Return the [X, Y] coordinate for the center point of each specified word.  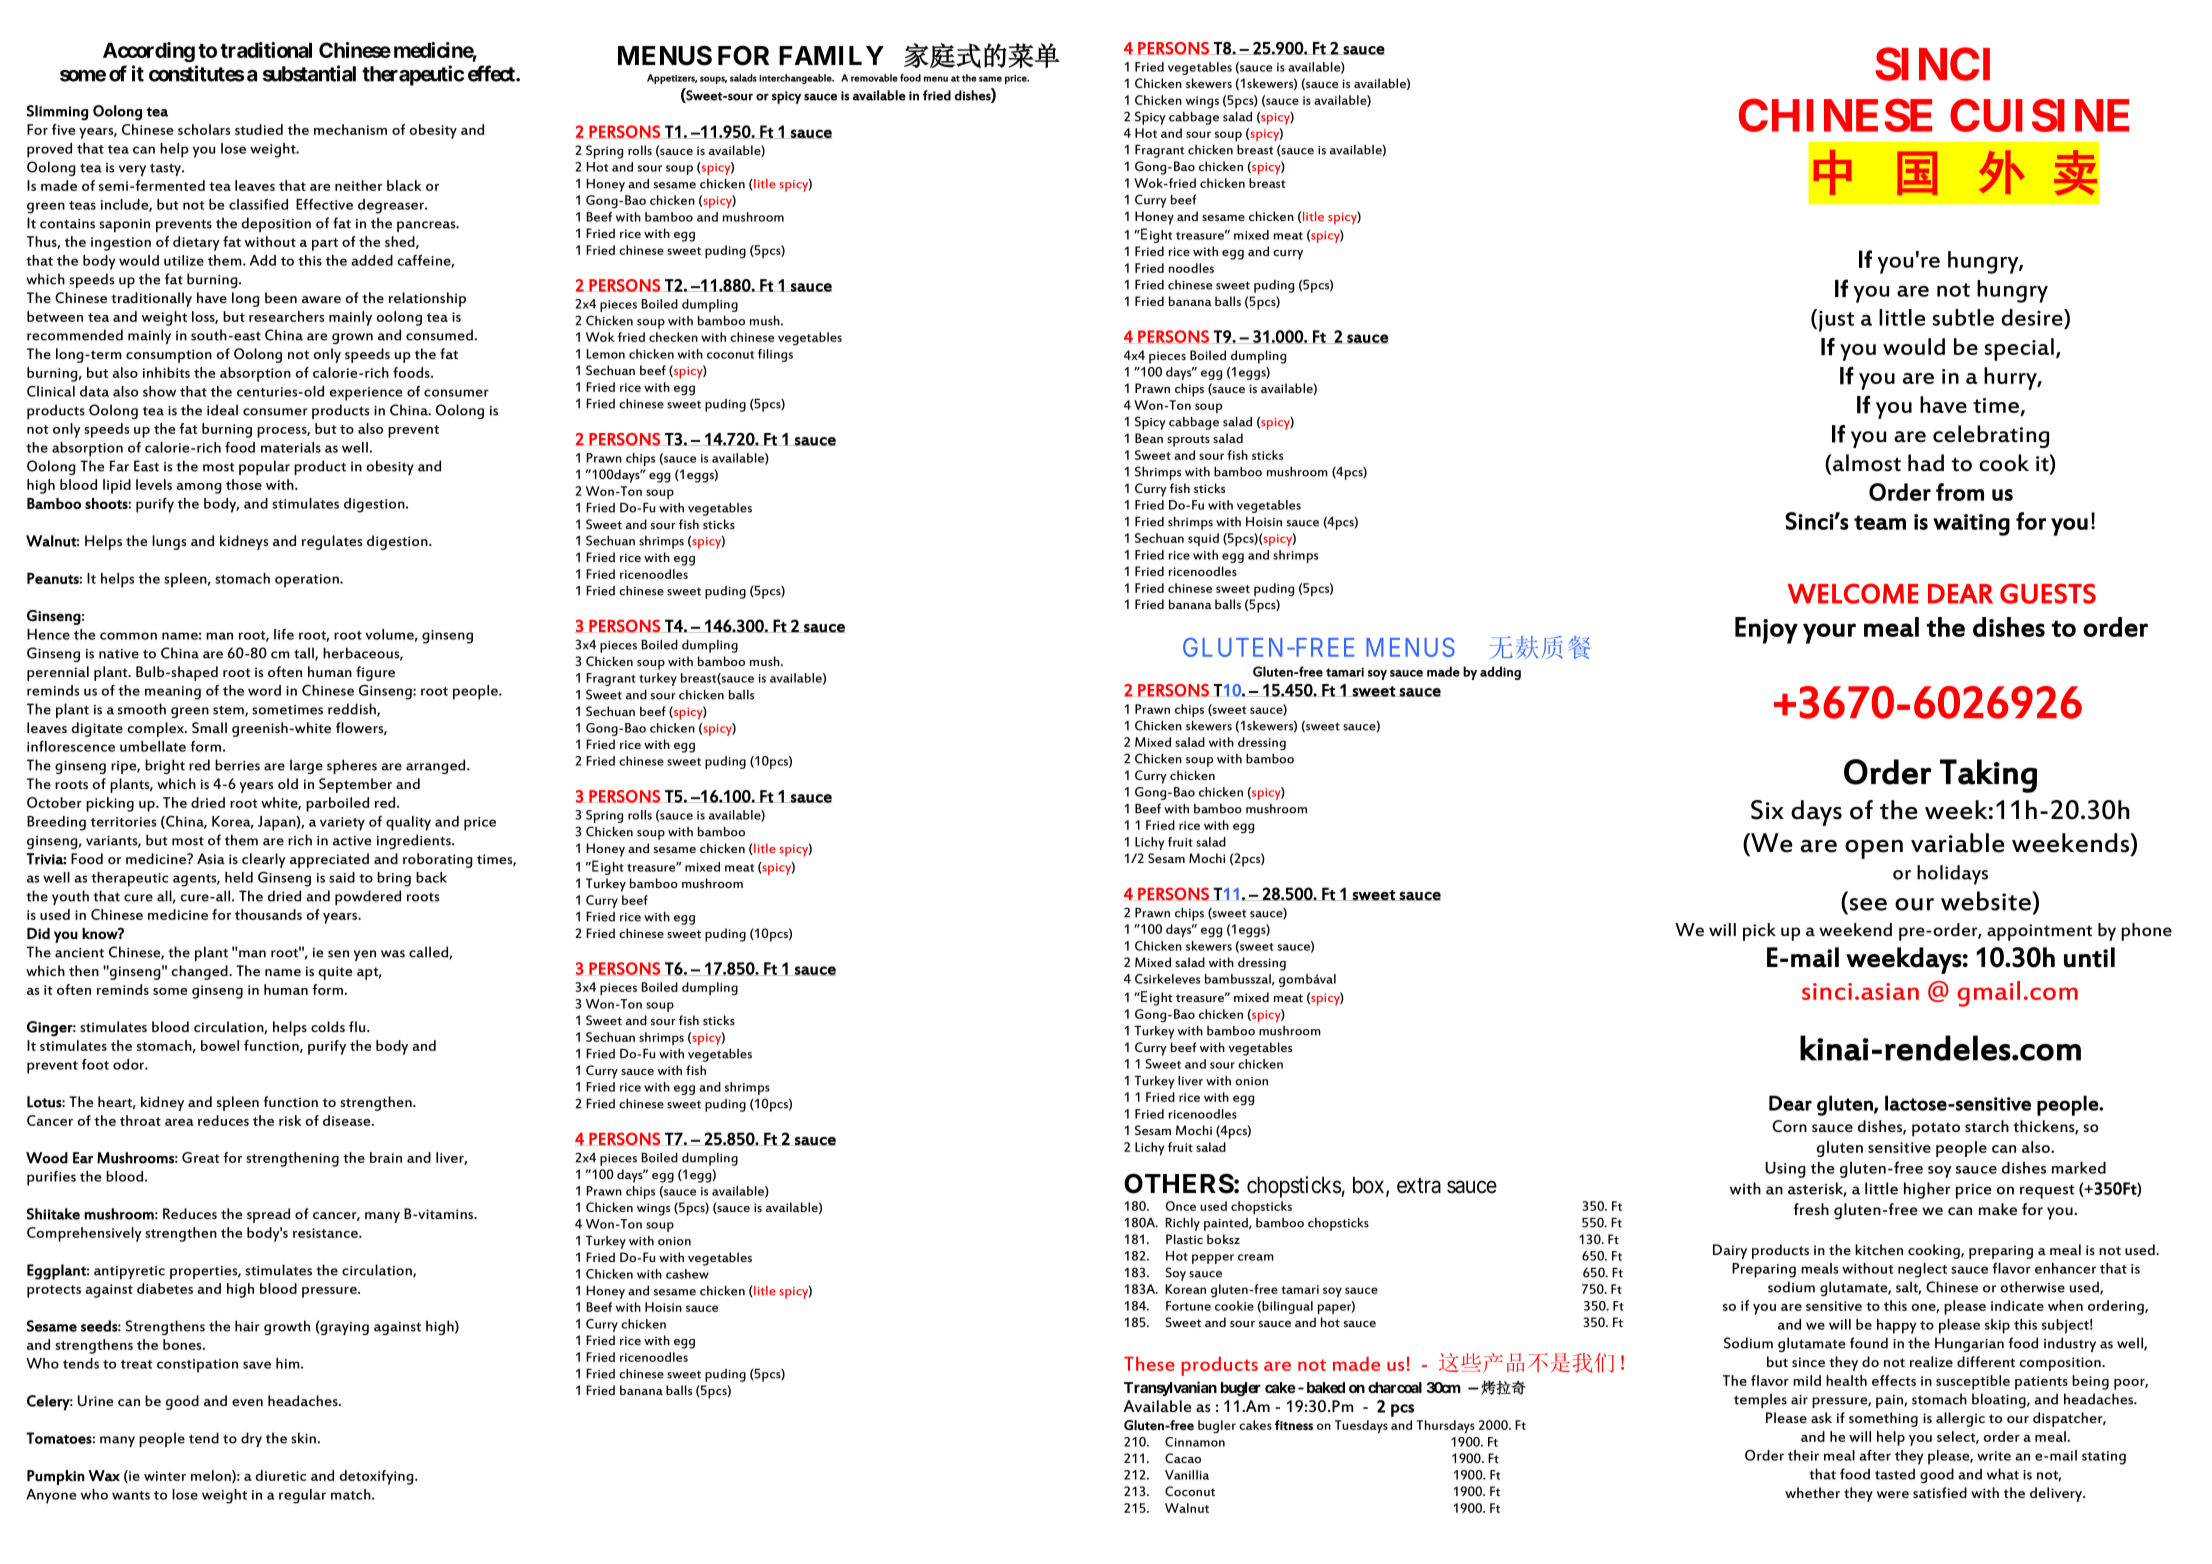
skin [303, 1438]
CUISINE [2039, 115]
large [306, 766]
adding [1500, 673]
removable [874, 78]
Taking [1988, 776]
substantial [309, 73]
